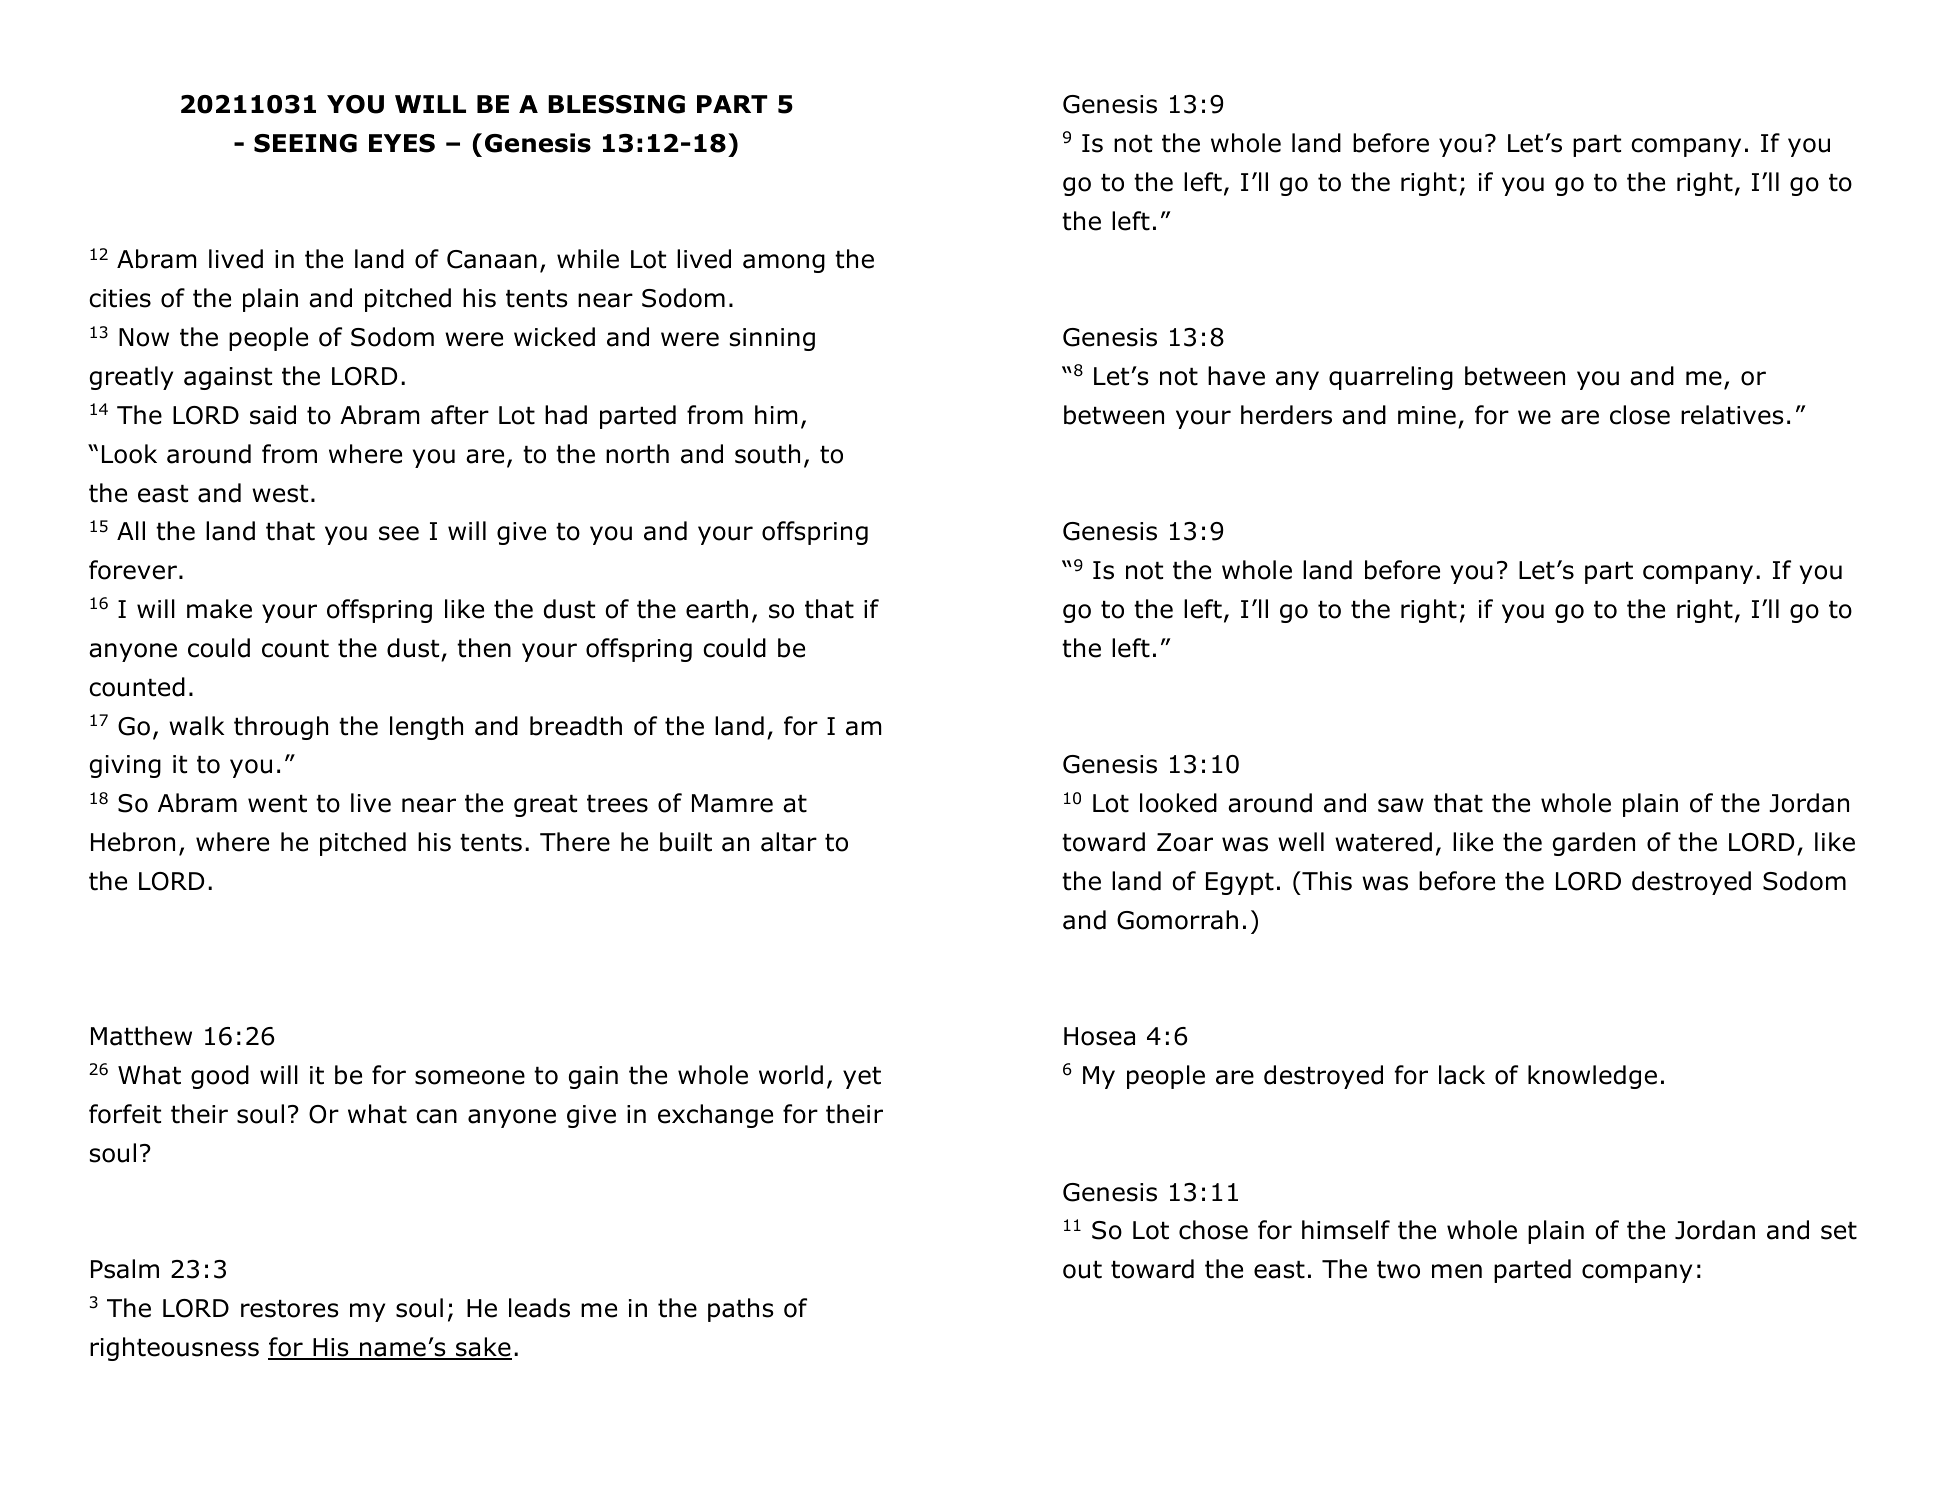  Describe the element at coordinates (290, 1309) in the screenshot. I see `restores` at that location.
